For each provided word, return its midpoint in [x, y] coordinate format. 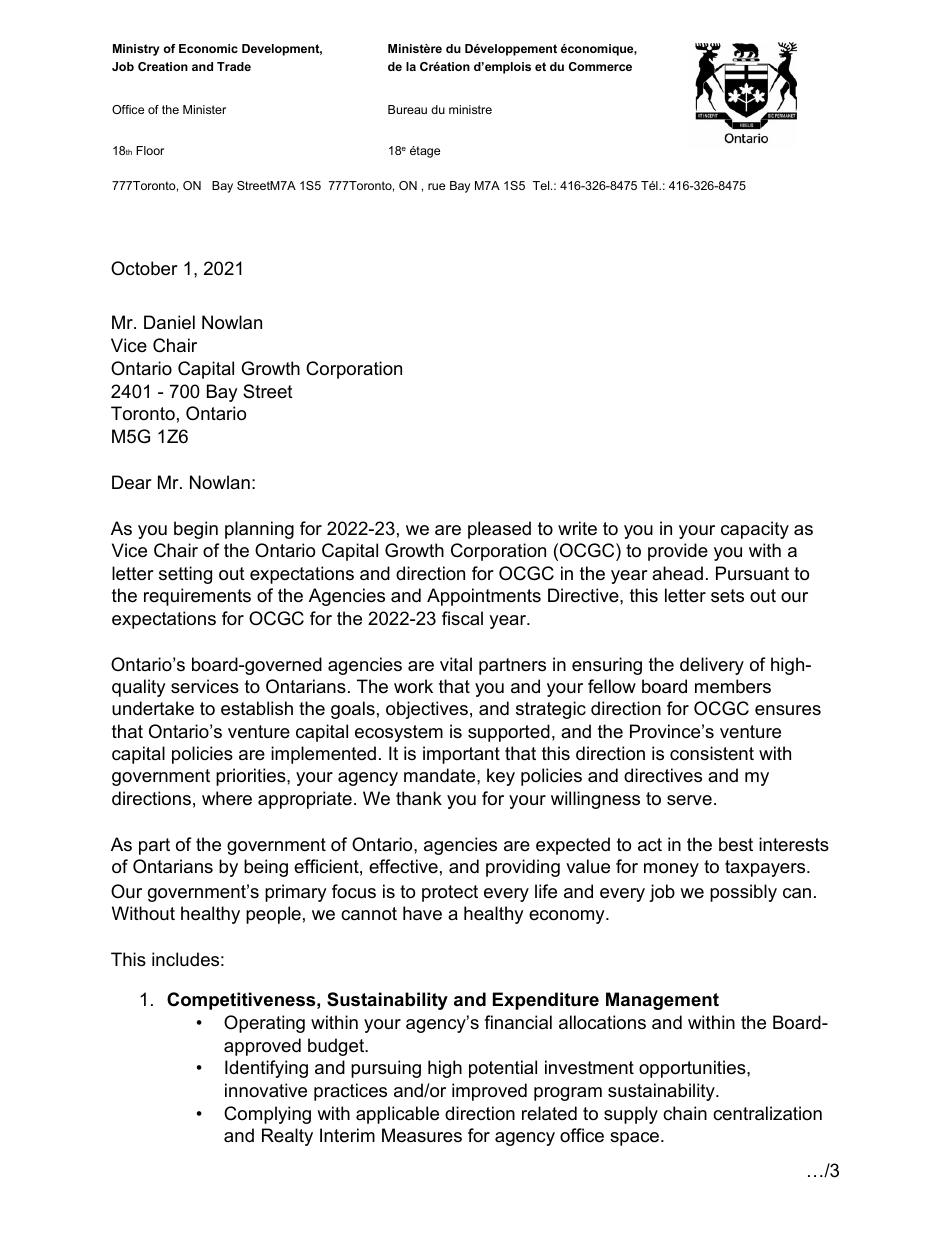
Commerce [600, 66]
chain [685, 1113]
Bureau [407, 109]
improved [489, 1092]
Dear [132, 482]
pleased [499, 530]
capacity [755, 530]
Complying [267, 1115]
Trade [234, 66]
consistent [712, 753]
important [461, 755]
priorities [252, 777]
